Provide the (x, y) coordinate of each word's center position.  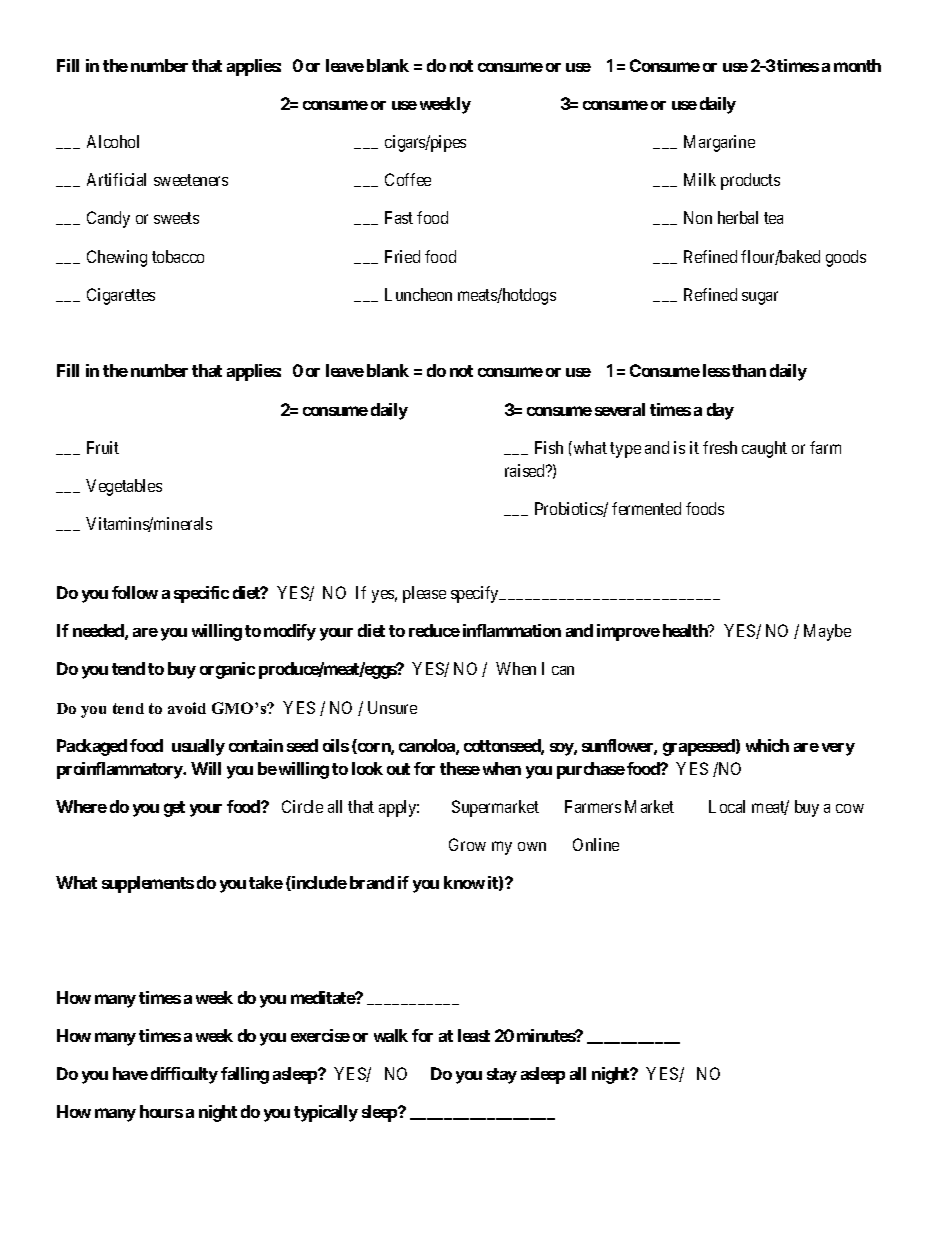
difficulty (184, 1075)
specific (201, 594)
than (749, 370)
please (424, 594)
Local (727, 806)
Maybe (827, 632)
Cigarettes (121, 296)
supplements (148, 884)
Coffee (408, 179)
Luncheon (418, 294)
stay (502, 1076)
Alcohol (113, 141)
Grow (467, 844)
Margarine (719, 143)
